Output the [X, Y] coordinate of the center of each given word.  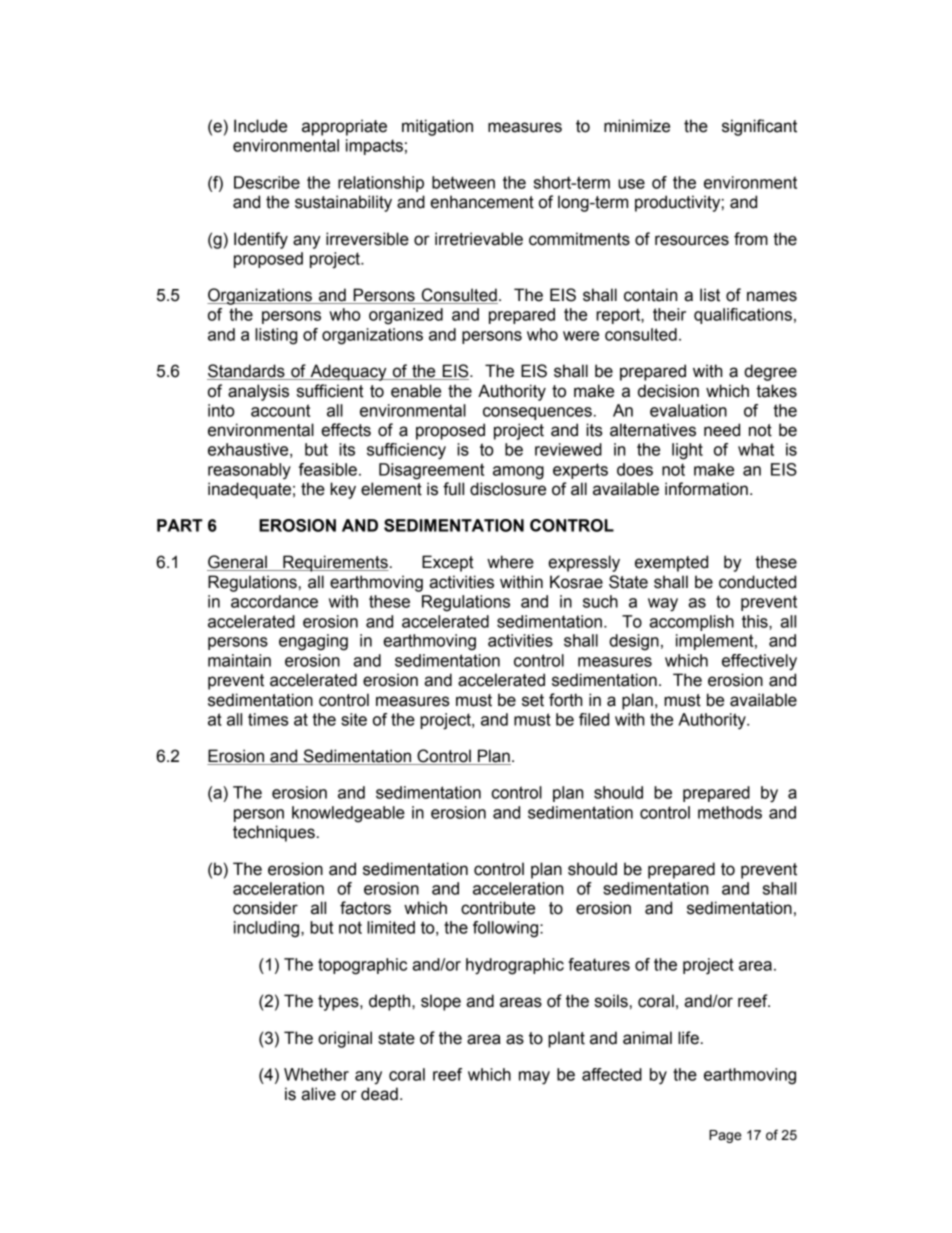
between [463, 182]
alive [318, 1094]
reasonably [249, 471]
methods [730, 812]
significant [759, 127]
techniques [274, 833]
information [706, 489]
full [453, 489]
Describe [267, 182]
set [533, 700]
